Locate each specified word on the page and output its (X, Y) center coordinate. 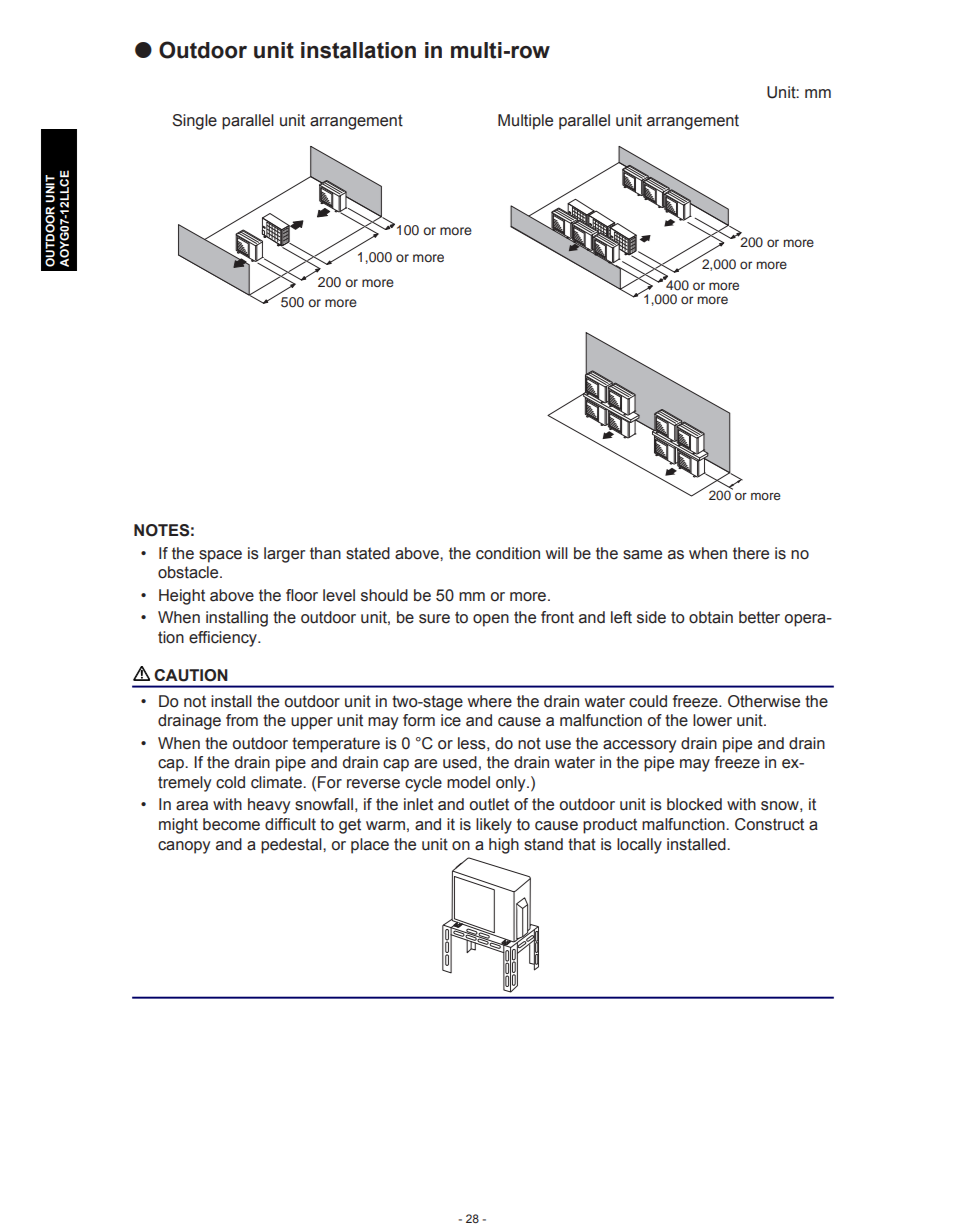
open (491, 620)
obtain (711, 617)
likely (494, 826)
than (325, 553)
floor (302, 595)
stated (368, 553)
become (231, 824)
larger (284, 555)
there (751, 553)
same (642, 555)
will (557, 553)
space (220, 556)
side (651, 617)
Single (194, 122)
